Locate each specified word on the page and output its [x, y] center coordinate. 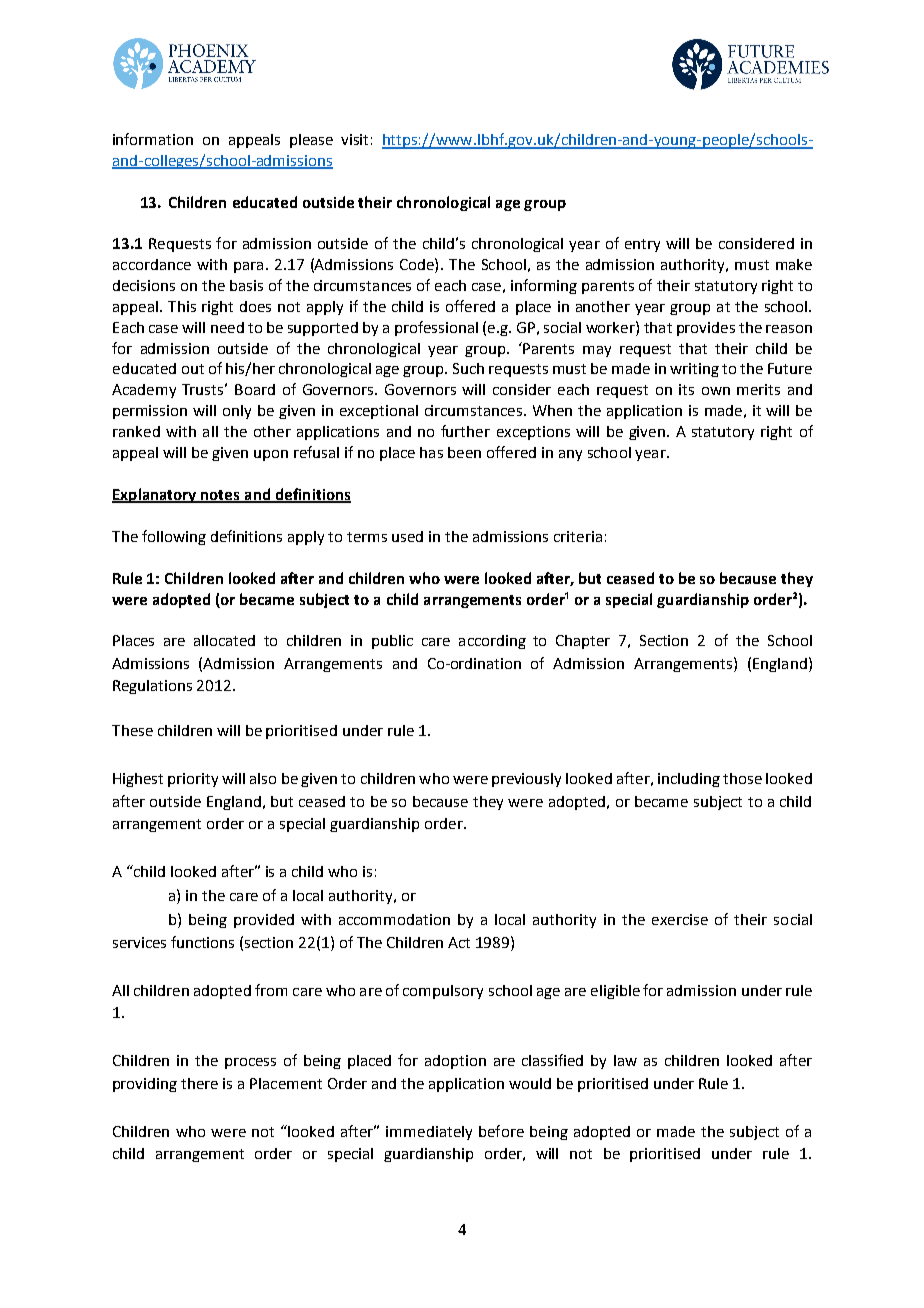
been [464, 452]
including [689, 780]
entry [642, 245]
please [311, 141]
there [199, 1083]
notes [221, 496]
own [716, 391]
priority [193, 780]
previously [526, 780]
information [153, 139]
